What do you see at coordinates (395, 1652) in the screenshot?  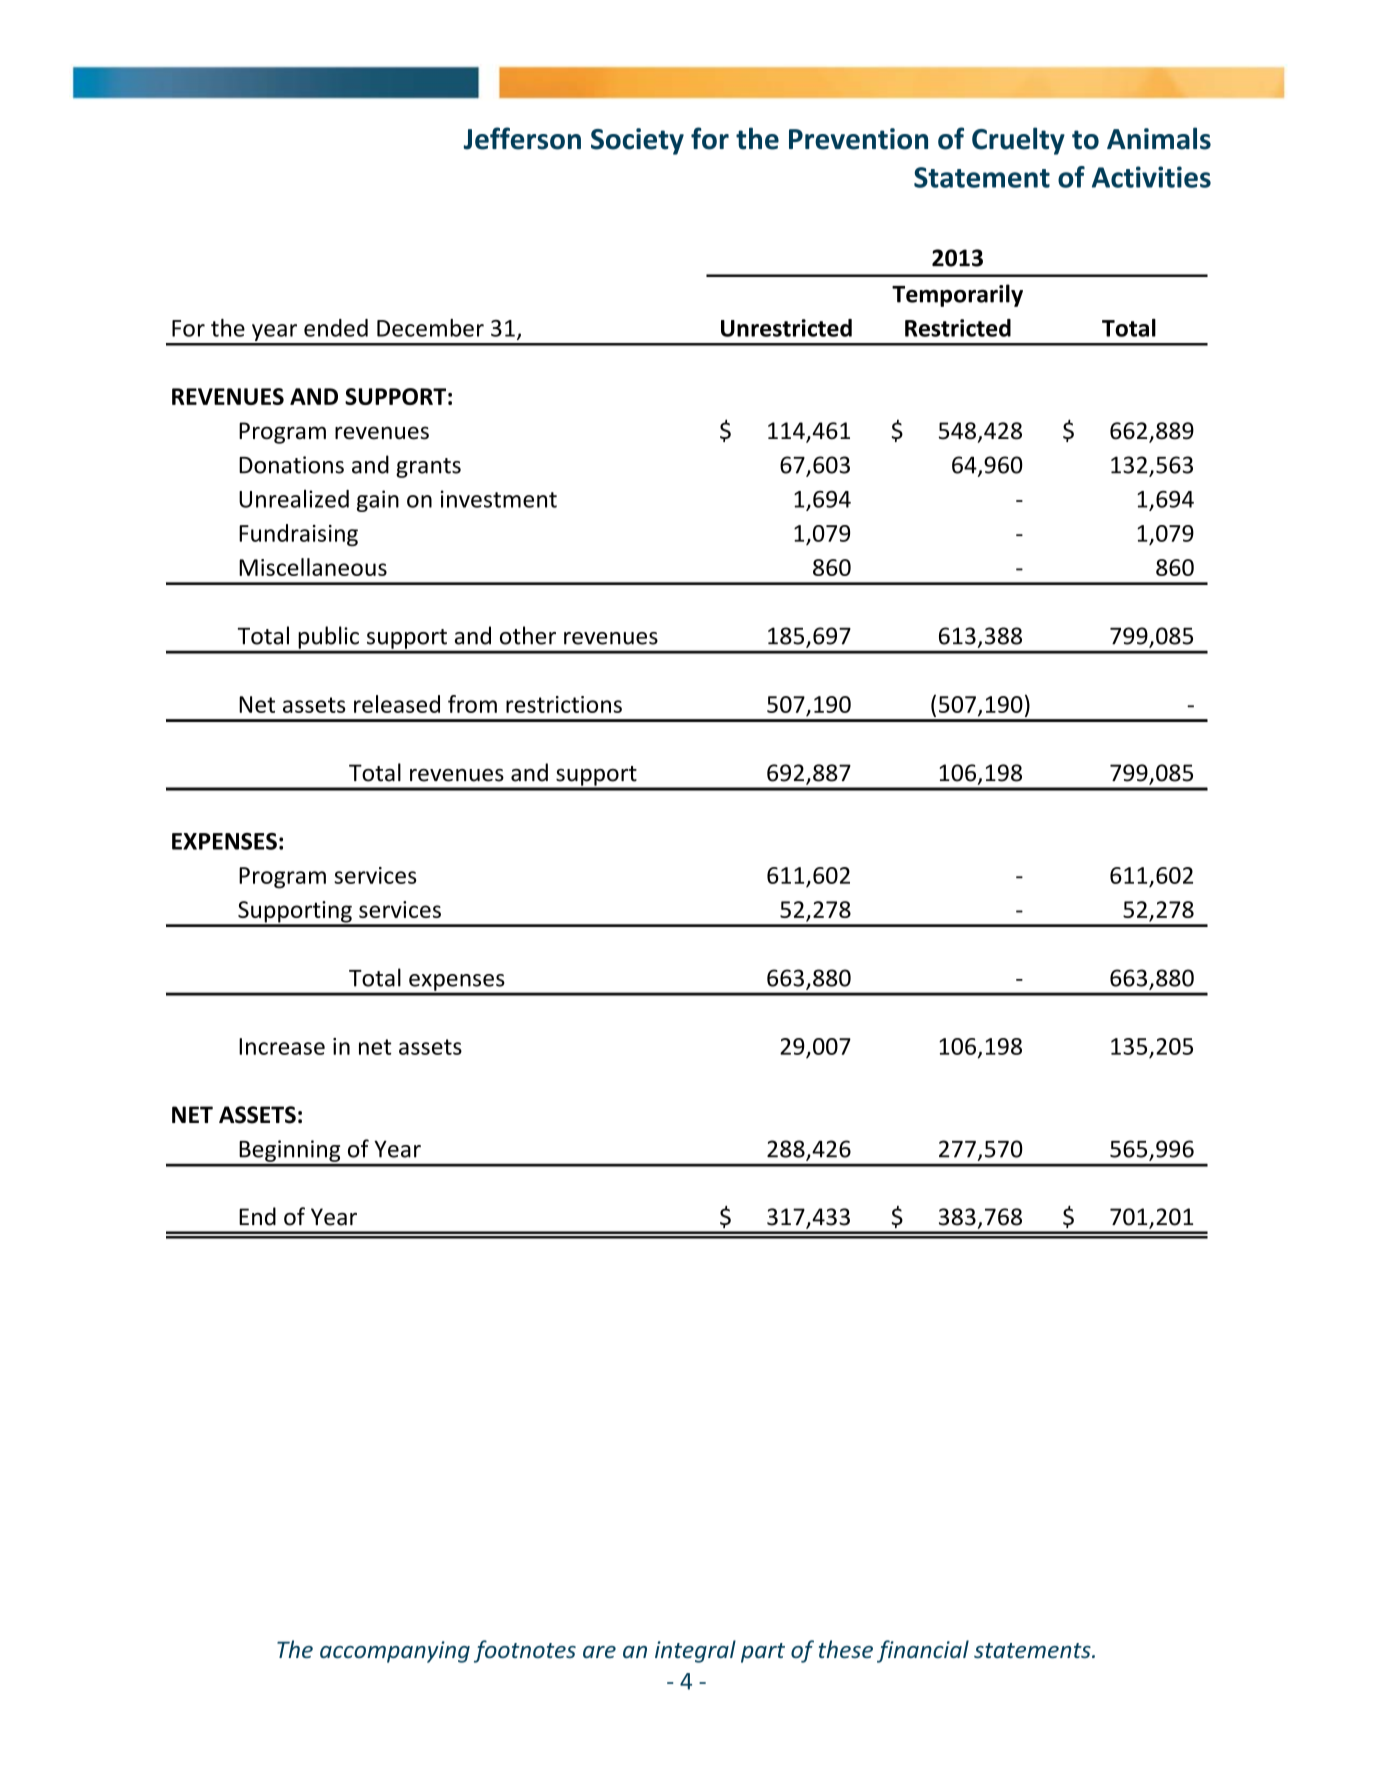 I see `accompanying` at bounding box center [395, 1652].
